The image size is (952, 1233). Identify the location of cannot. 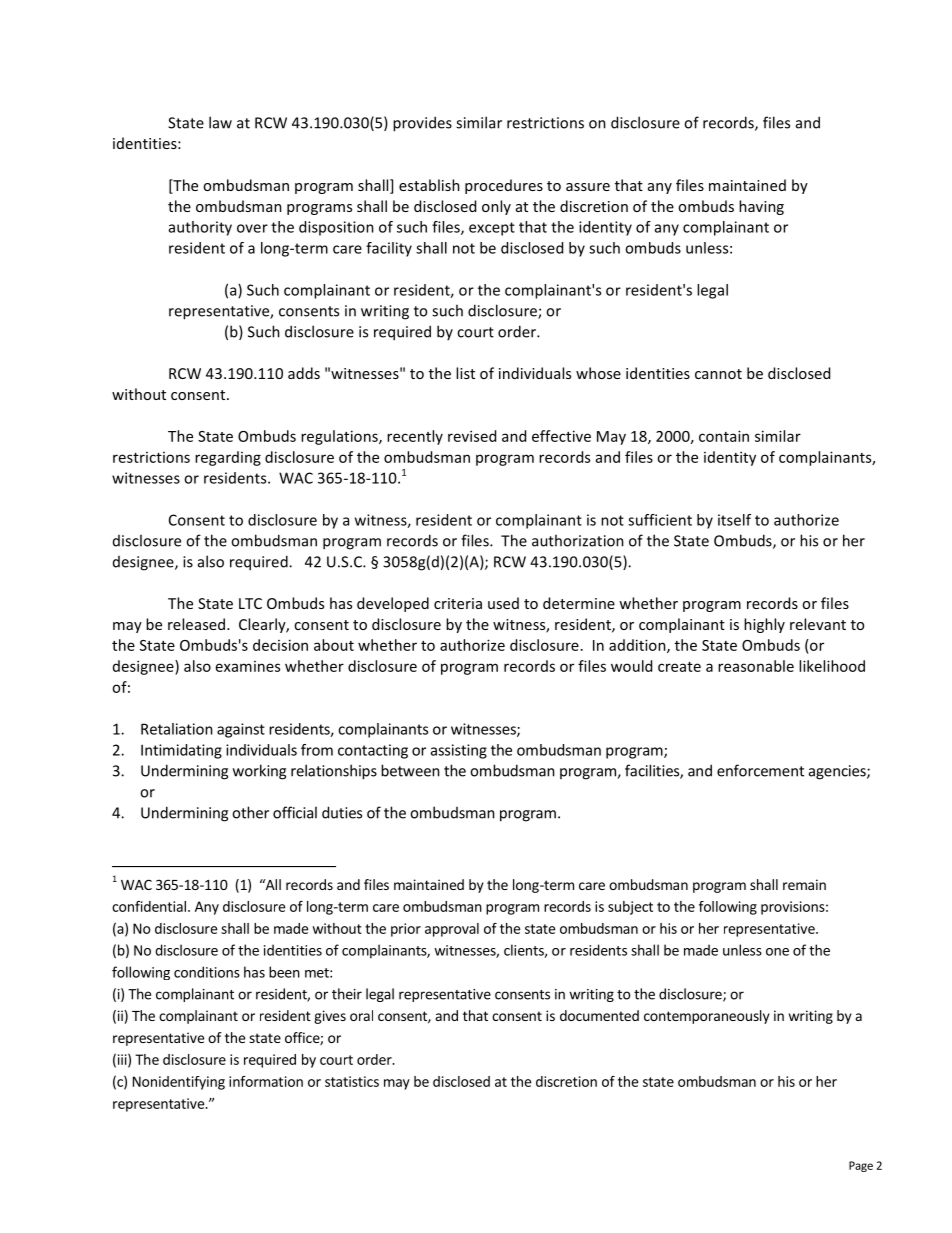
(718, 374).
